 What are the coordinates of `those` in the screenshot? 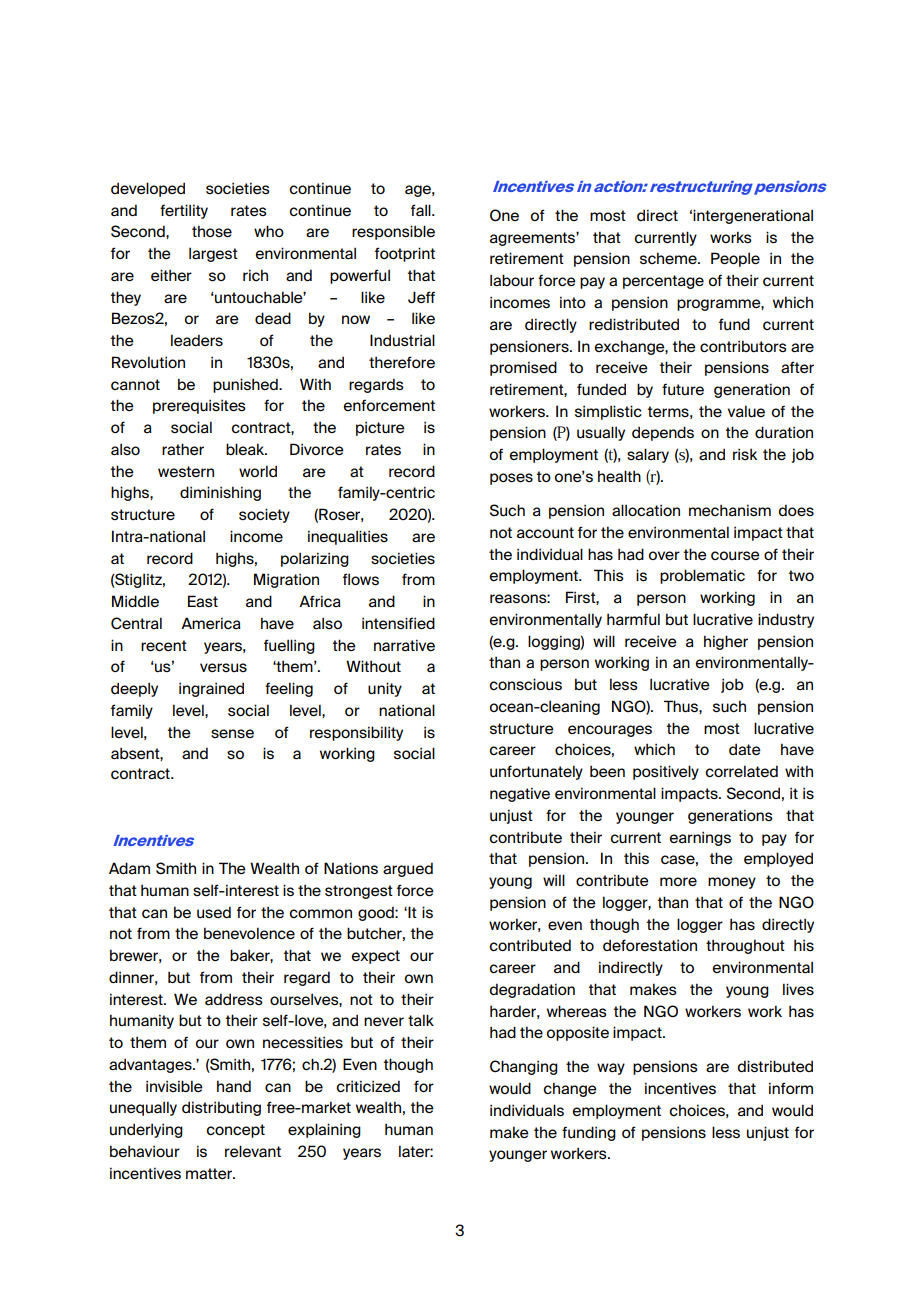 It's located at (212, 231).
